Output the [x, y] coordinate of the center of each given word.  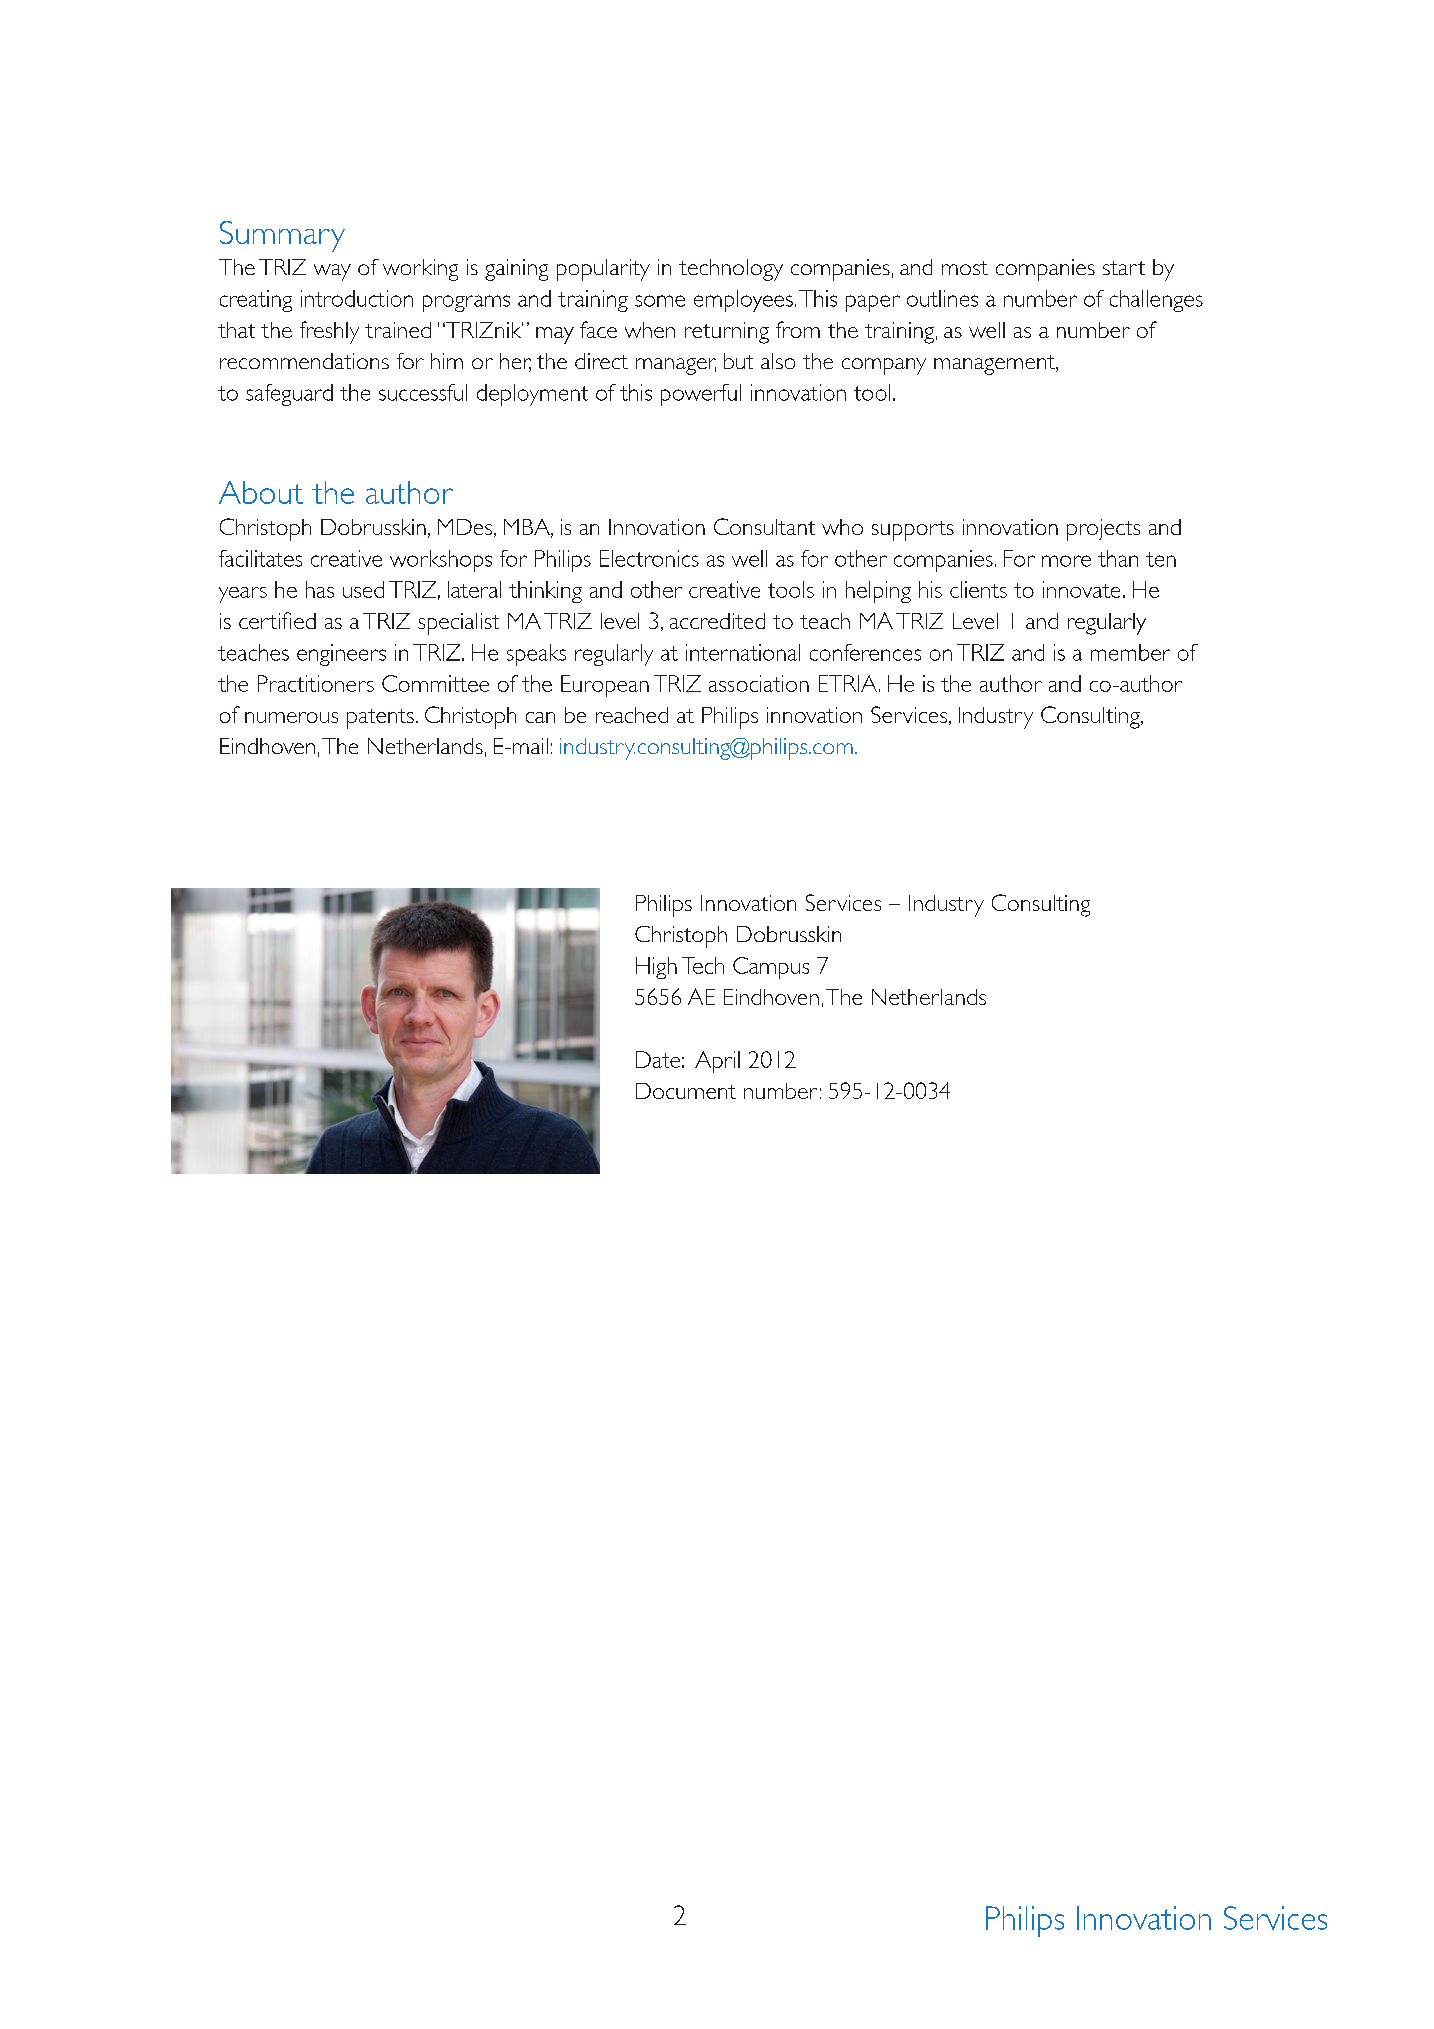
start [1124, 268]
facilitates [260, 558]
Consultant [764, 526]
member [1130, 652]
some [660, 301]
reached [632, 715]
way [332, 272]
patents [380, 719]
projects [1103, 530]
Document [686, 1091]
